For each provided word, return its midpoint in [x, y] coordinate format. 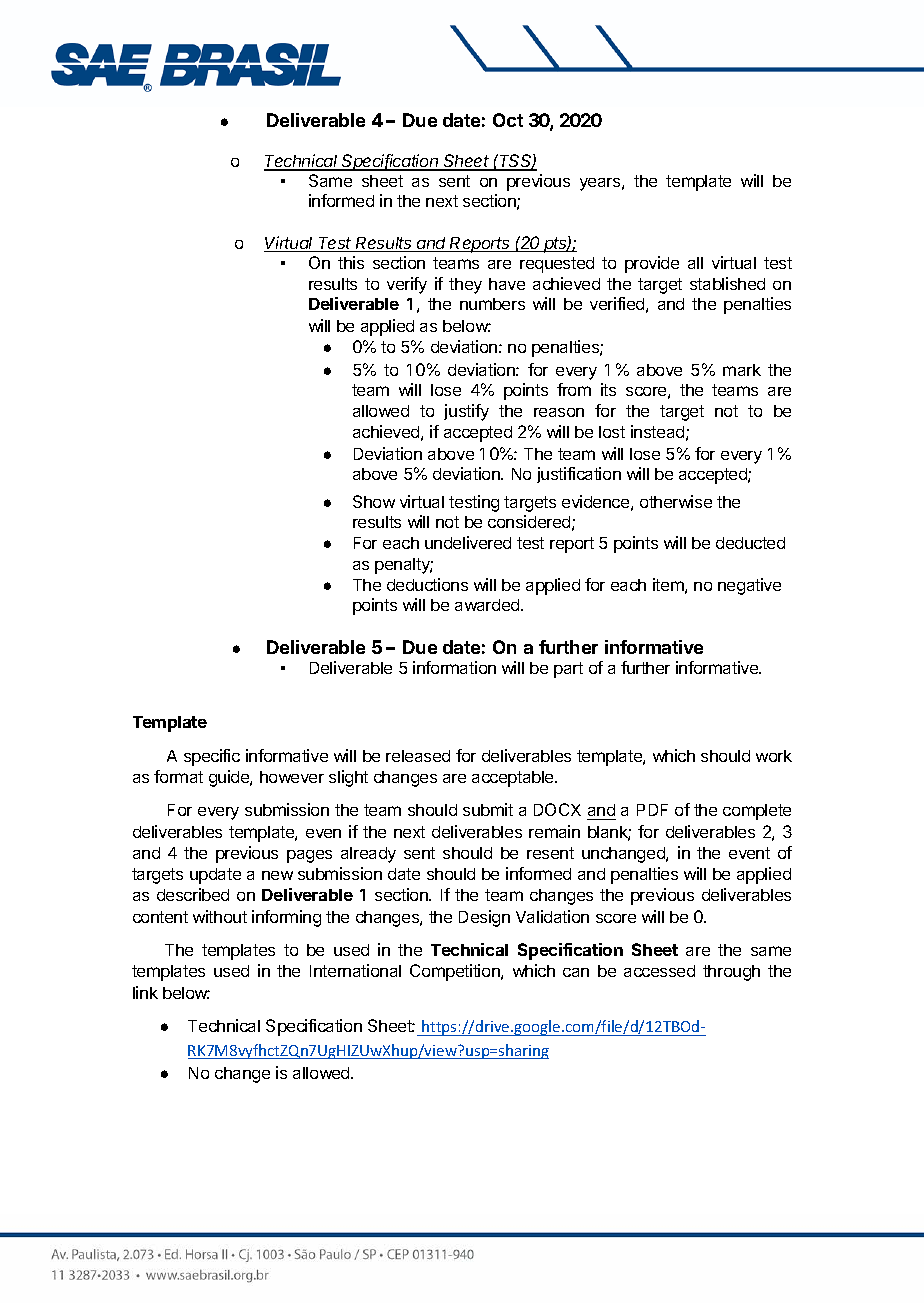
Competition [456, 972]
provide [652, 264]
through [731, 973]
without [220, 916]
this [351, 262]
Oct [508, 120]
